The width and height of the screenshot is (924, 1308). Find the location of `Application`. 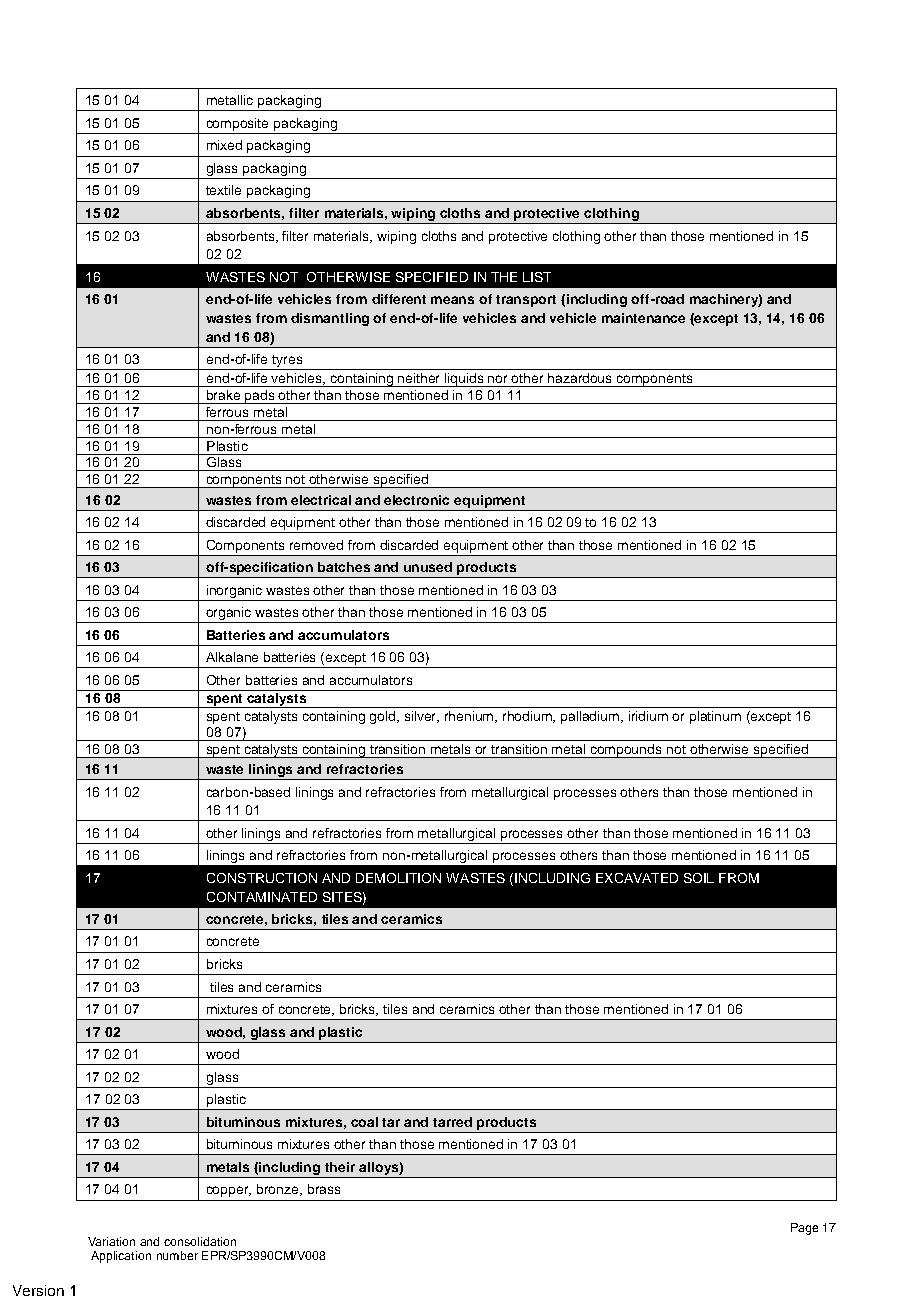

Application is located at coordinates (121, 1257).
